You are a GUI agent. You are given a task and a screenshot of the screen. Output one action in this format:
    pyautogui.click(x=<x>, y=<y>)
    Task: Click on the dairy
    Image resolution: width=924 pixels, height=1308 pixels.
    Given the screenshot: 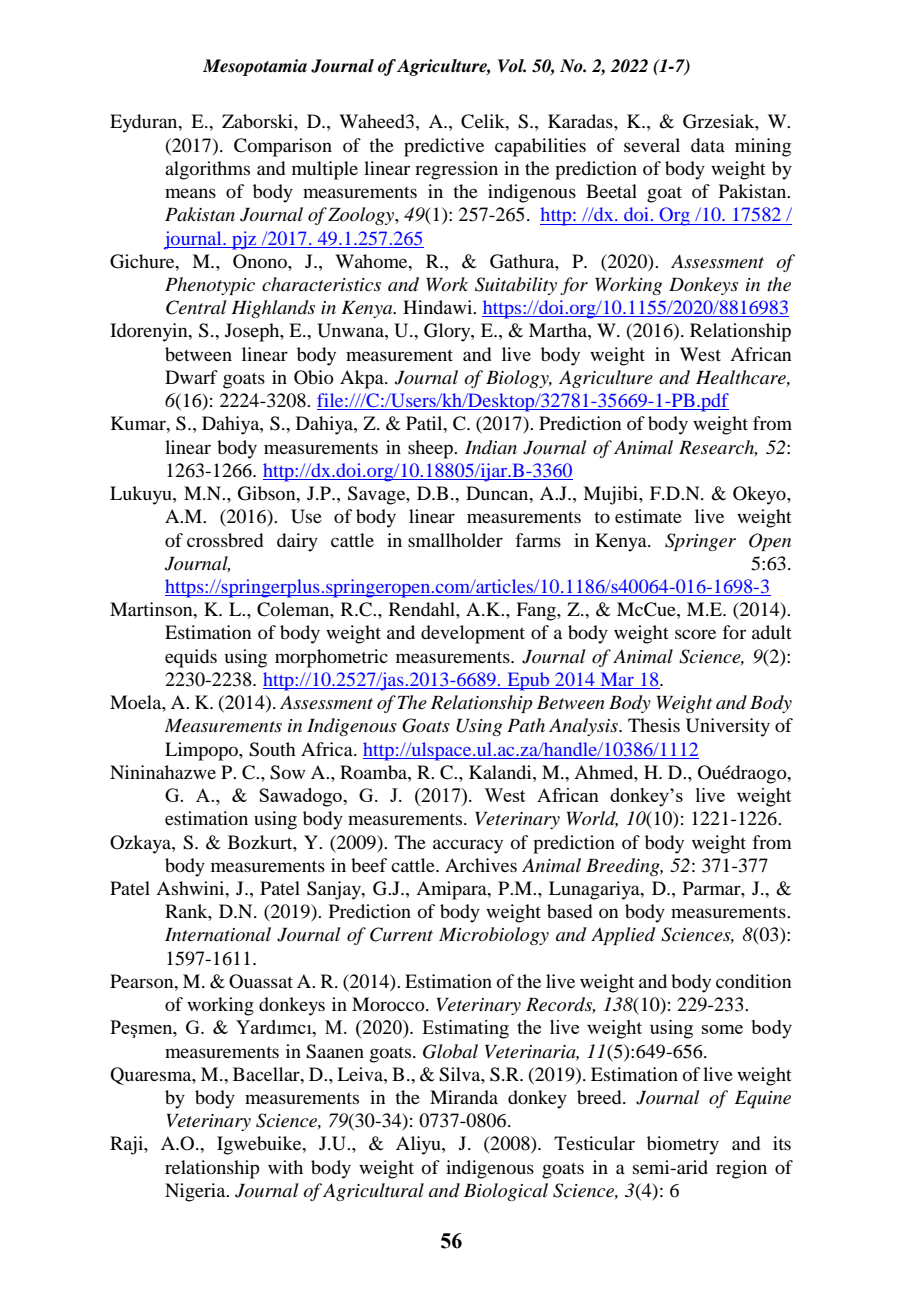 What is the action you would take?
    pyautogui.click(x=297, y=542)
